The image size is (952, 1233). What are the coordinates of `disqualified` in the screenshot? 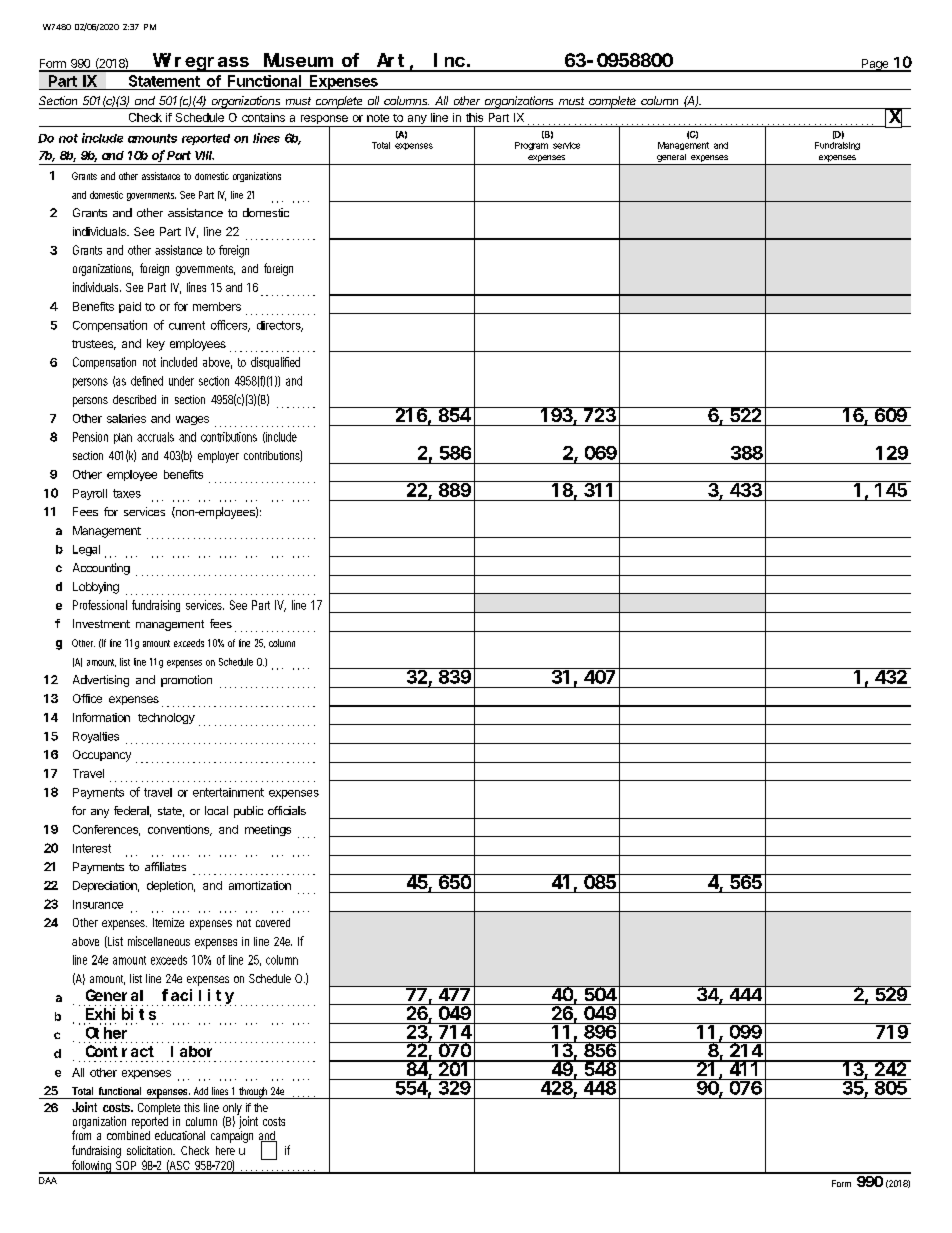 It's located at (275, 363).
